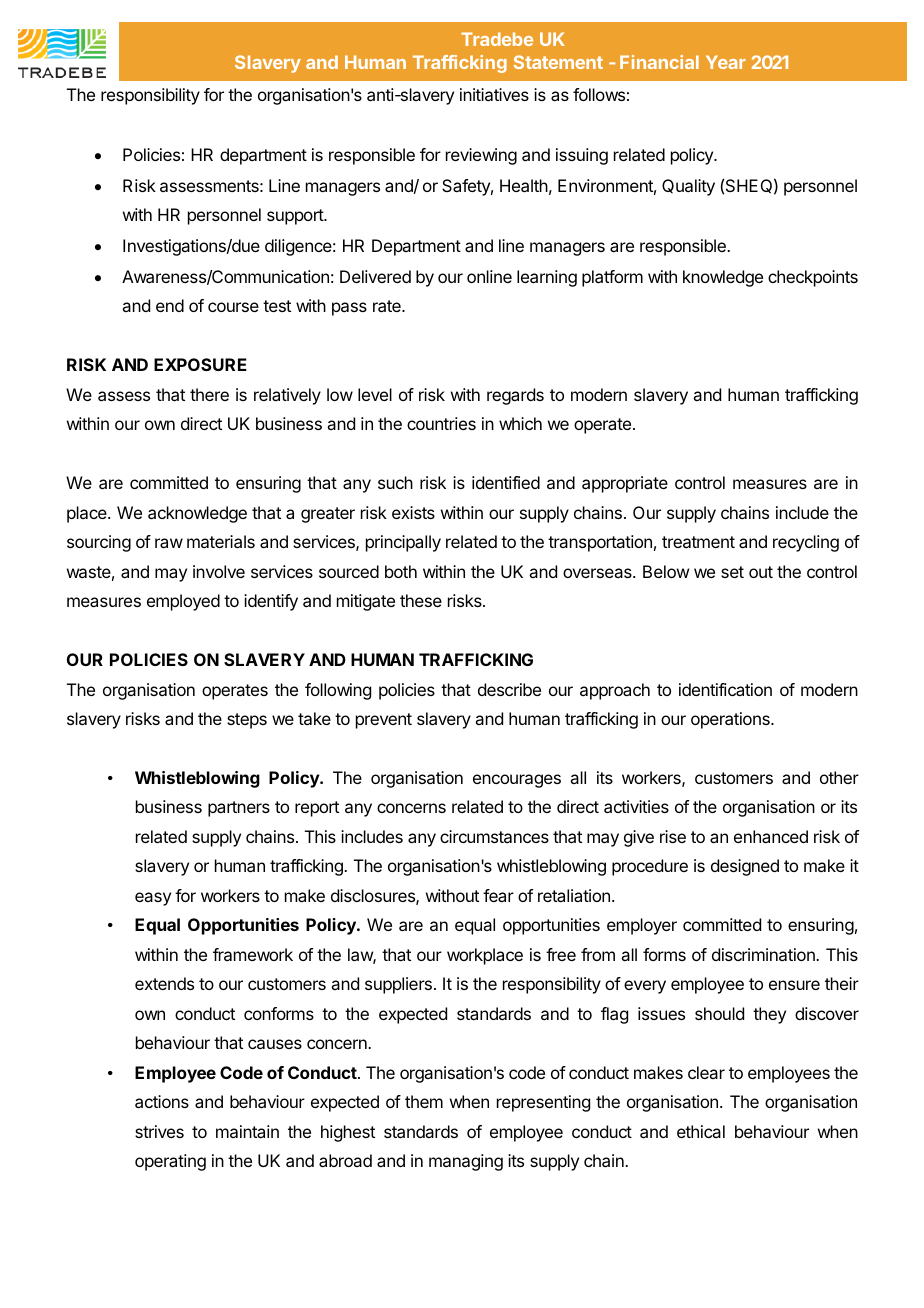  Describe the element at coordinates (159, 1131) in the screenshot. I see `strives` at that location.
